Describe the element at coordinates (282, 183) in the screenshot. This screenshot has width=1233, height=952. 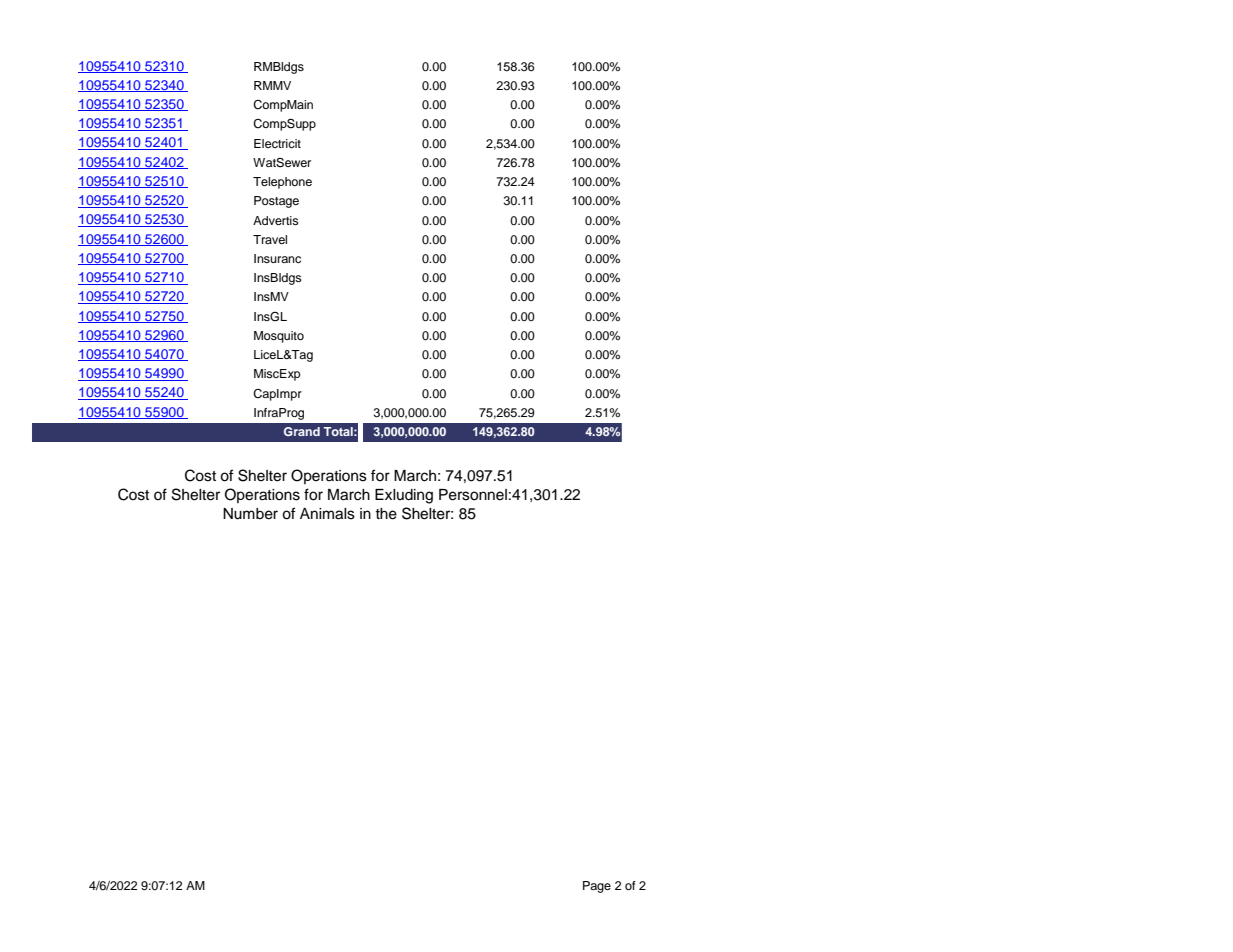
I see `Telephone` at that location.
